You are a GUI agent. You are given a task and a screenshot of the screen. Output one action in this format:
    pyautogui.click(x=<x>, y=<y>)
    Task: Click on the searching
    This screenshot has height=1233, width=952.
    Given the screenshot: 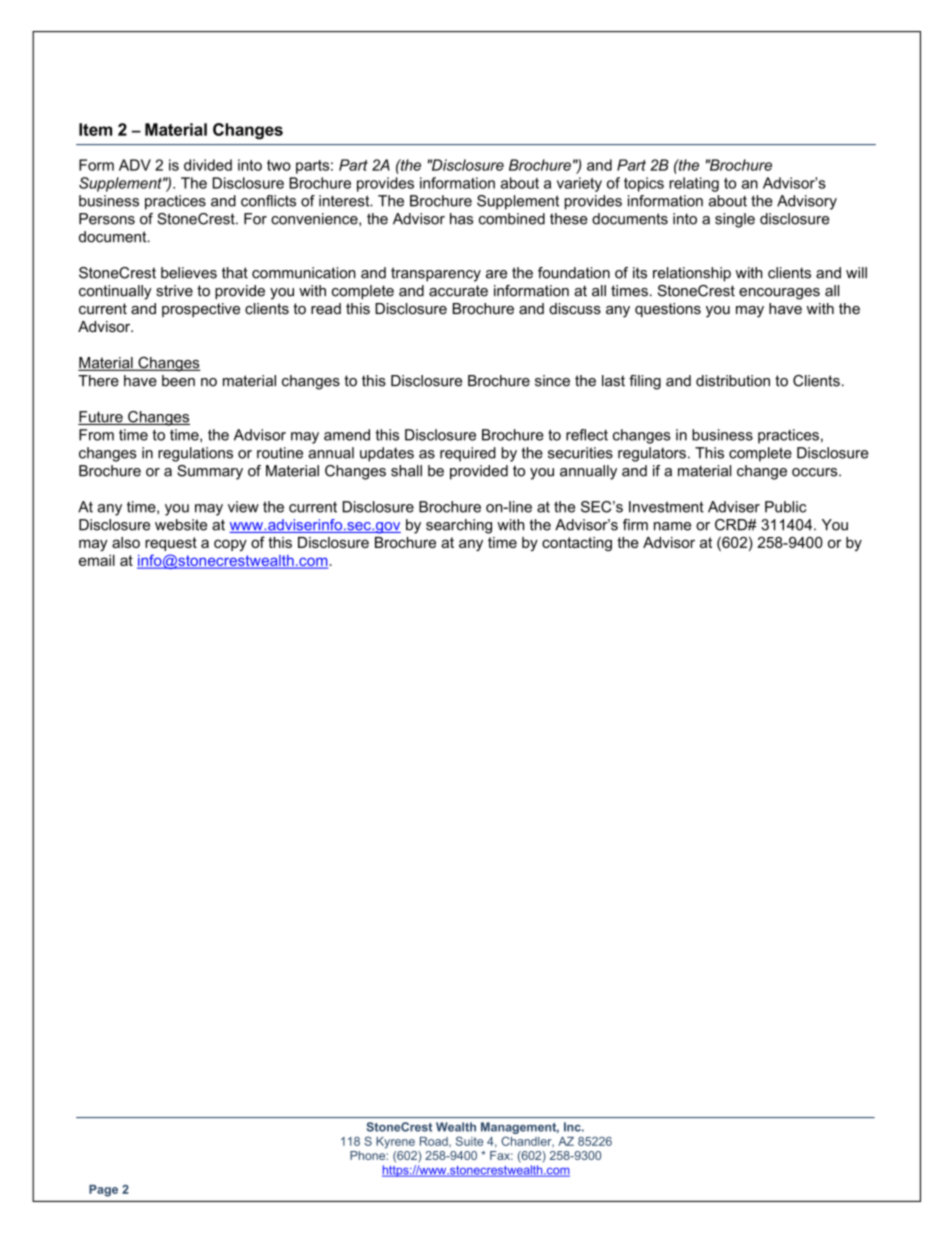 What is the action you would take?
    pyautogui.click(x=459, y=526)
